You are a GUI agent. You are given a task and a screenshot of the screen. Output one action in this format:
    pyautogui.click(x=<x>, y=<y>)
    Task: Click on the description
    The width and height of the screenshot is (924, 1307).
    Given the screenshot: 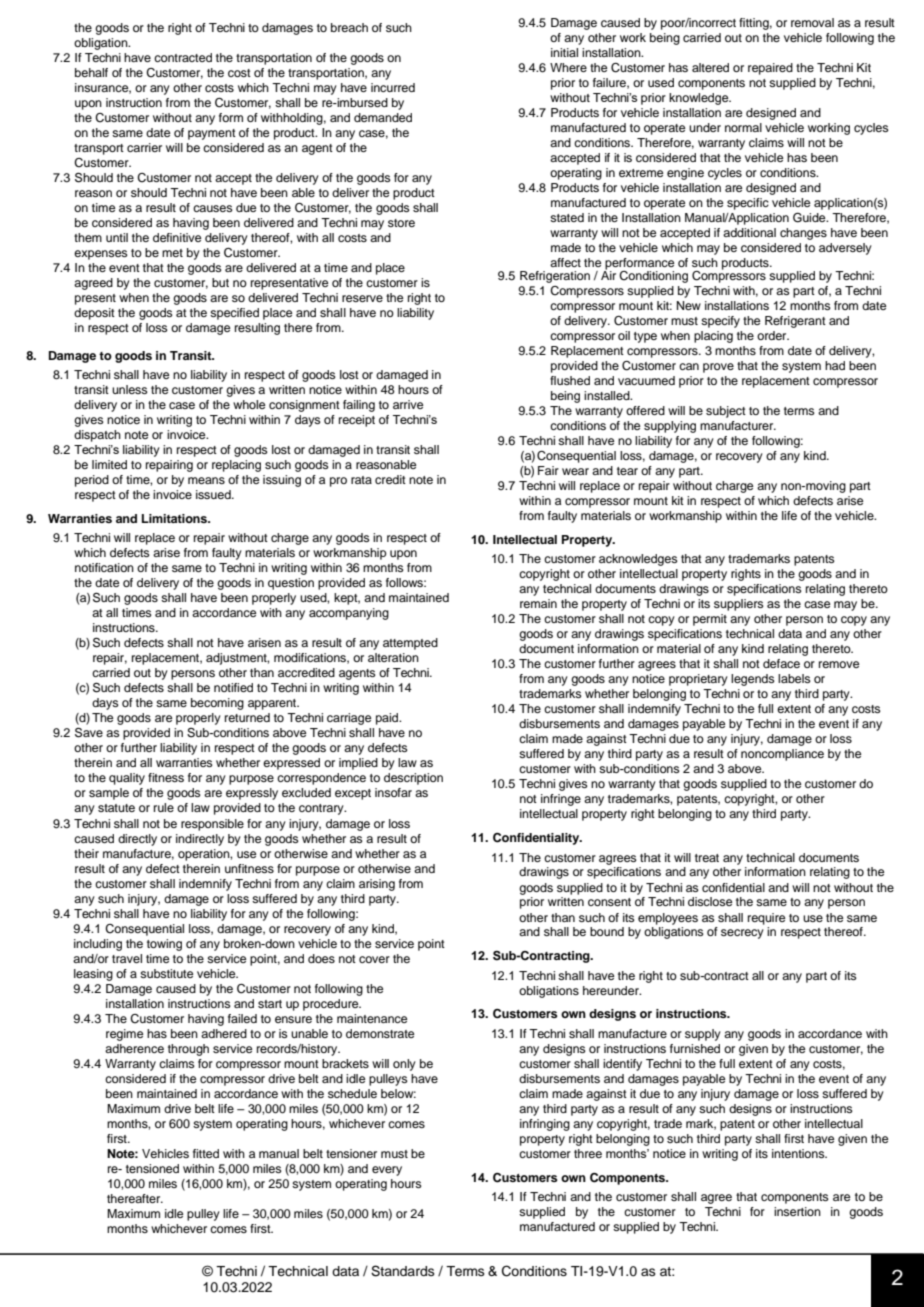 What is the action you would take?
    pyautogui.click(x=413, y=779)
